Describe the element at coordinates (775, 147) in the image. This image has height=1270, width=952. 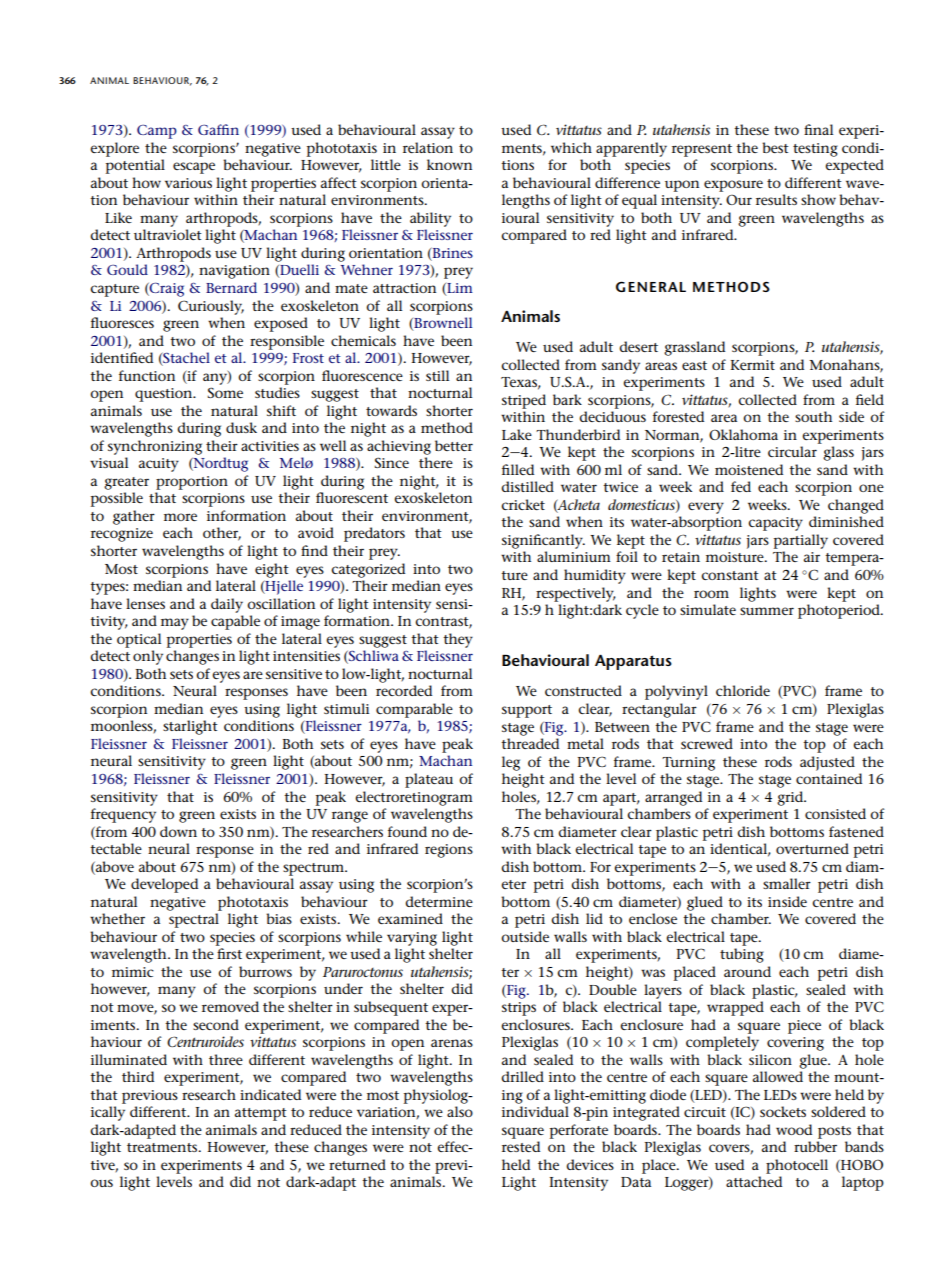
I see `best` at that location.
